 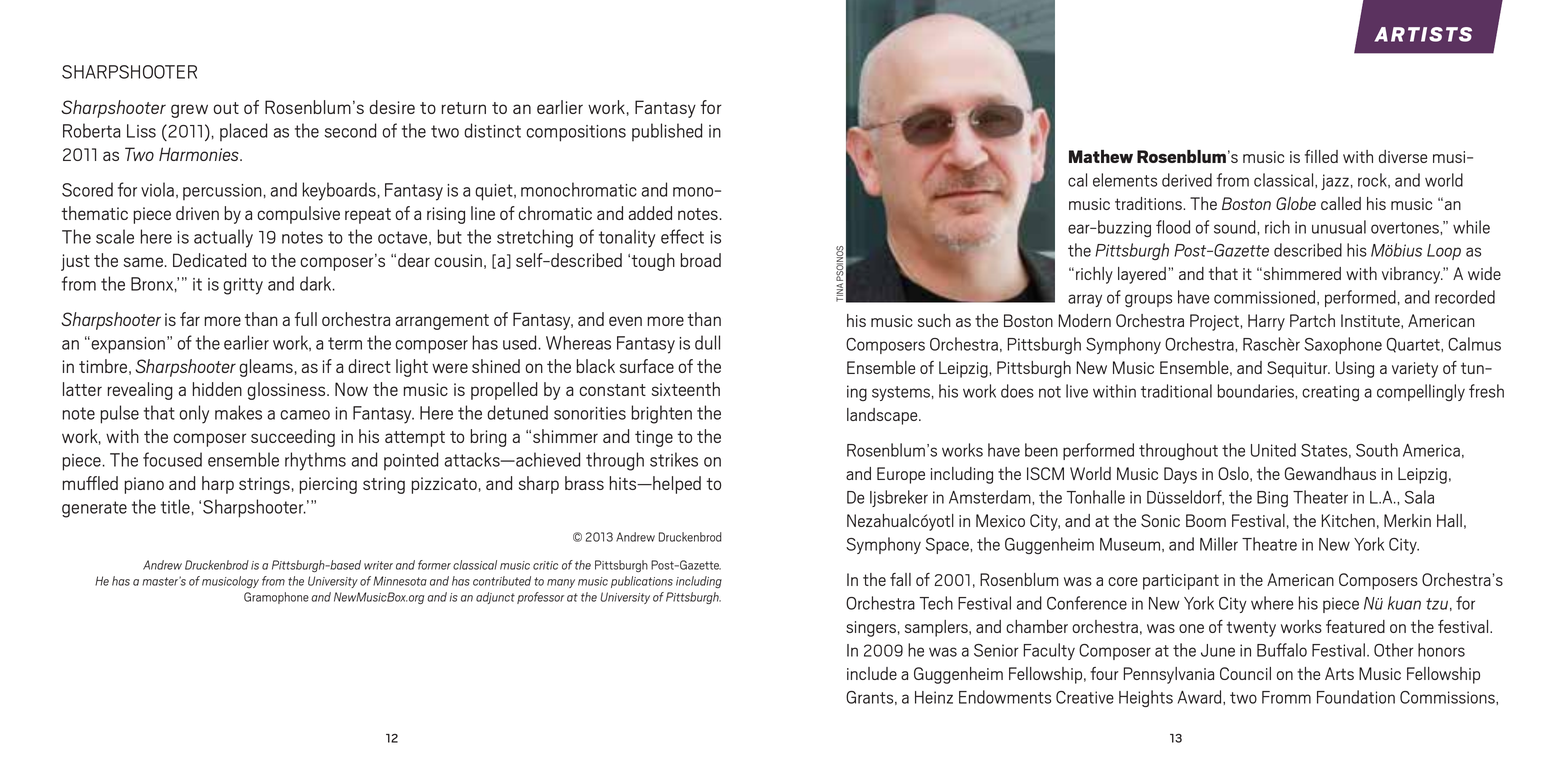 What do you see at coordinates (175, 506) in the screenshot?
I see `title` at bounding box center [175, 506].
